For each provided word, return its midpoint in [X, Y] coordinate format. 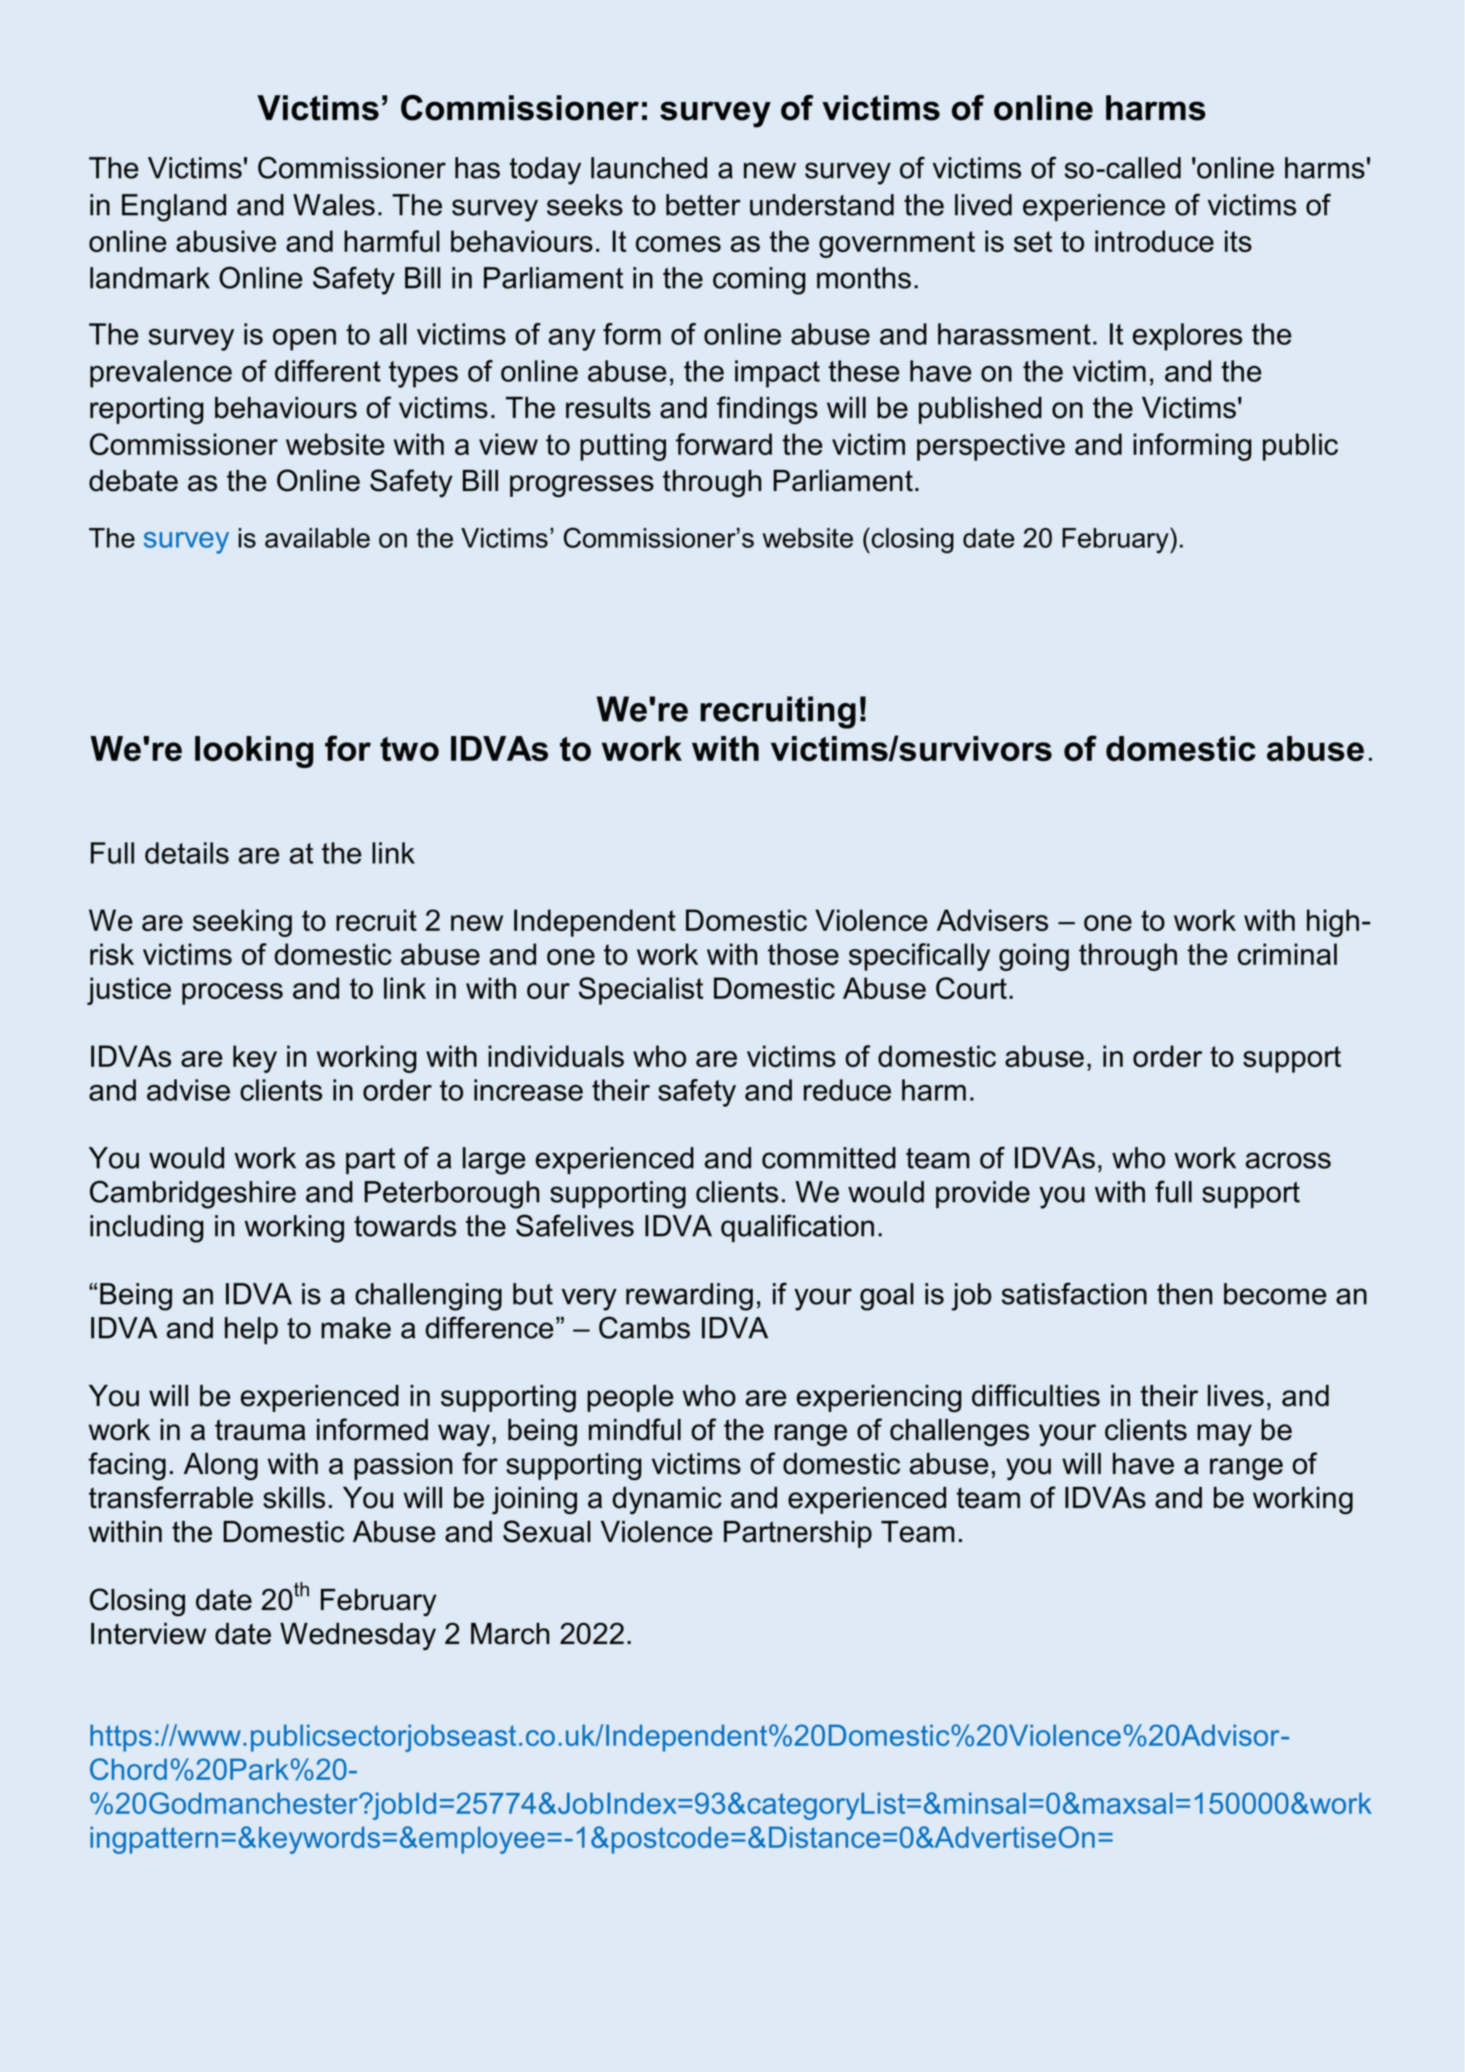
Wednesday [358, 1636]
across [1288, 1160]
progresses [582, 486]
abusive [226, 241]
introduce [1154, 241]
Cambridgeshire [193, 1194]
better [703, 205]
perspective [991, 447]
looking [254, 752]
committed [829, 1158]
